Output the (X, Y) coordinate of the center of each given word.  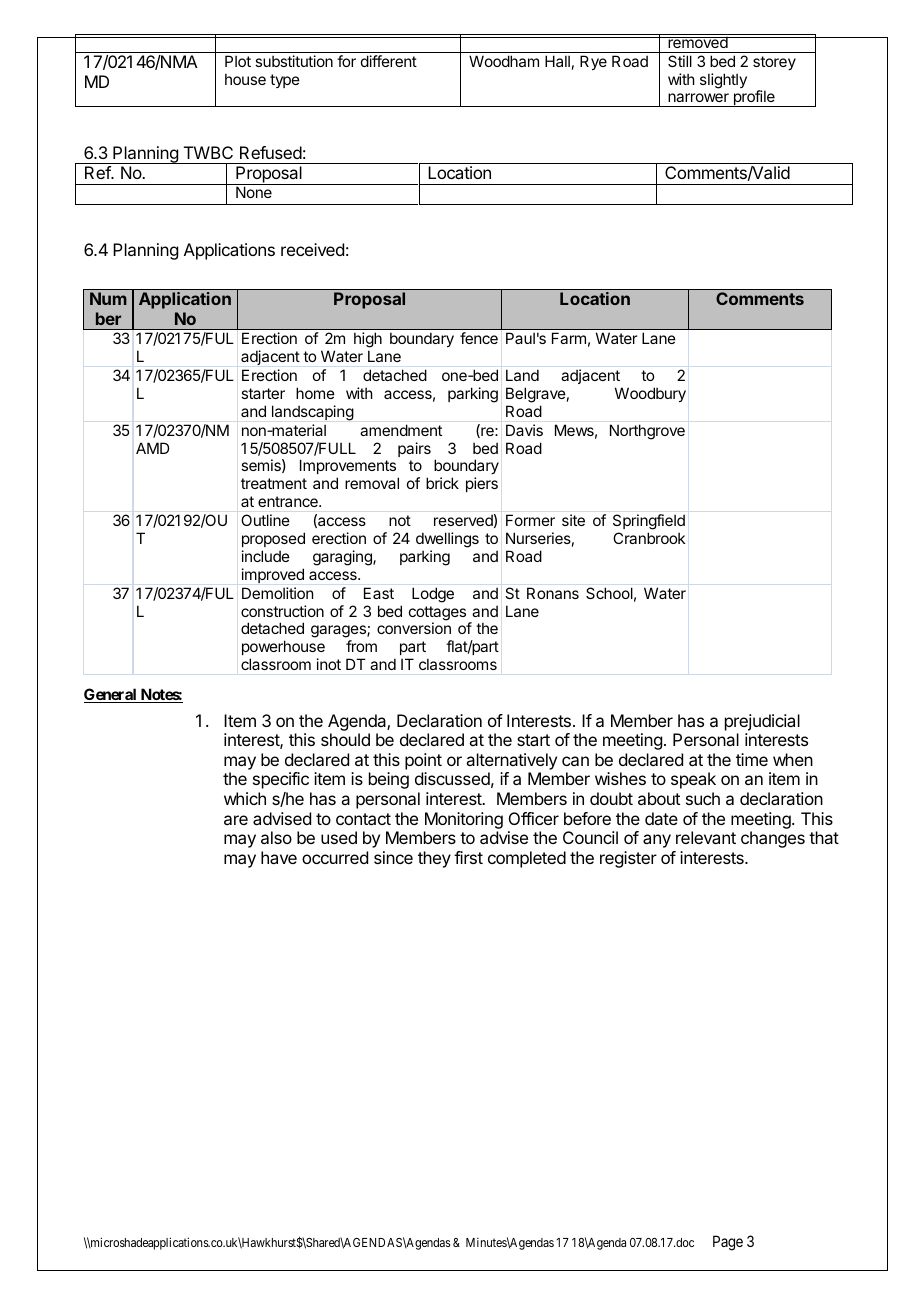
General (111, 695)
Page (728, 1243)
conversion (414, 628)
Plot (238, 61)
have (279, 857)
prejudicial (762, 722)
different (389, 61)
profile (754, 98)
